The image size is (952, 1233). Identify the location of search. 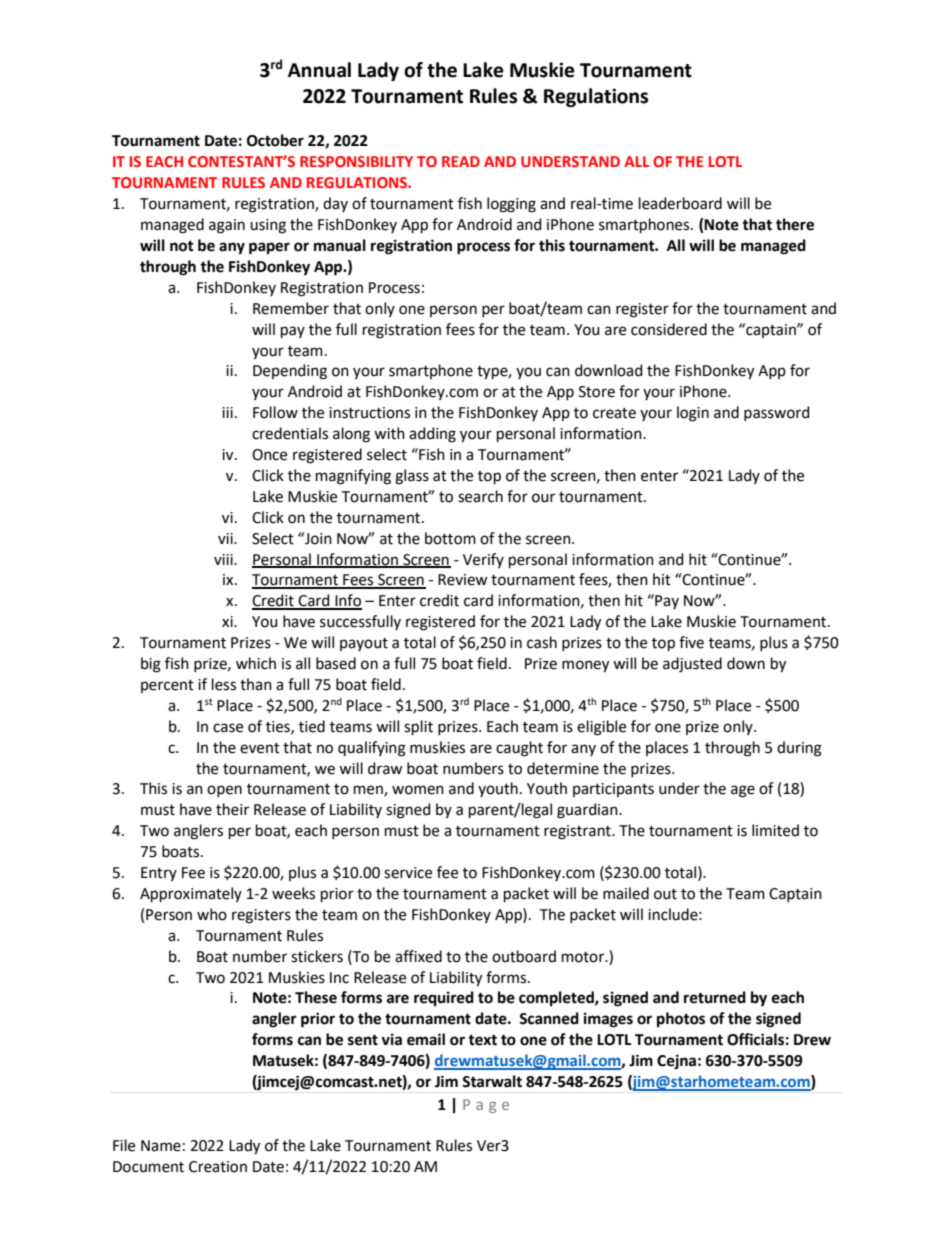
(480, 496).
